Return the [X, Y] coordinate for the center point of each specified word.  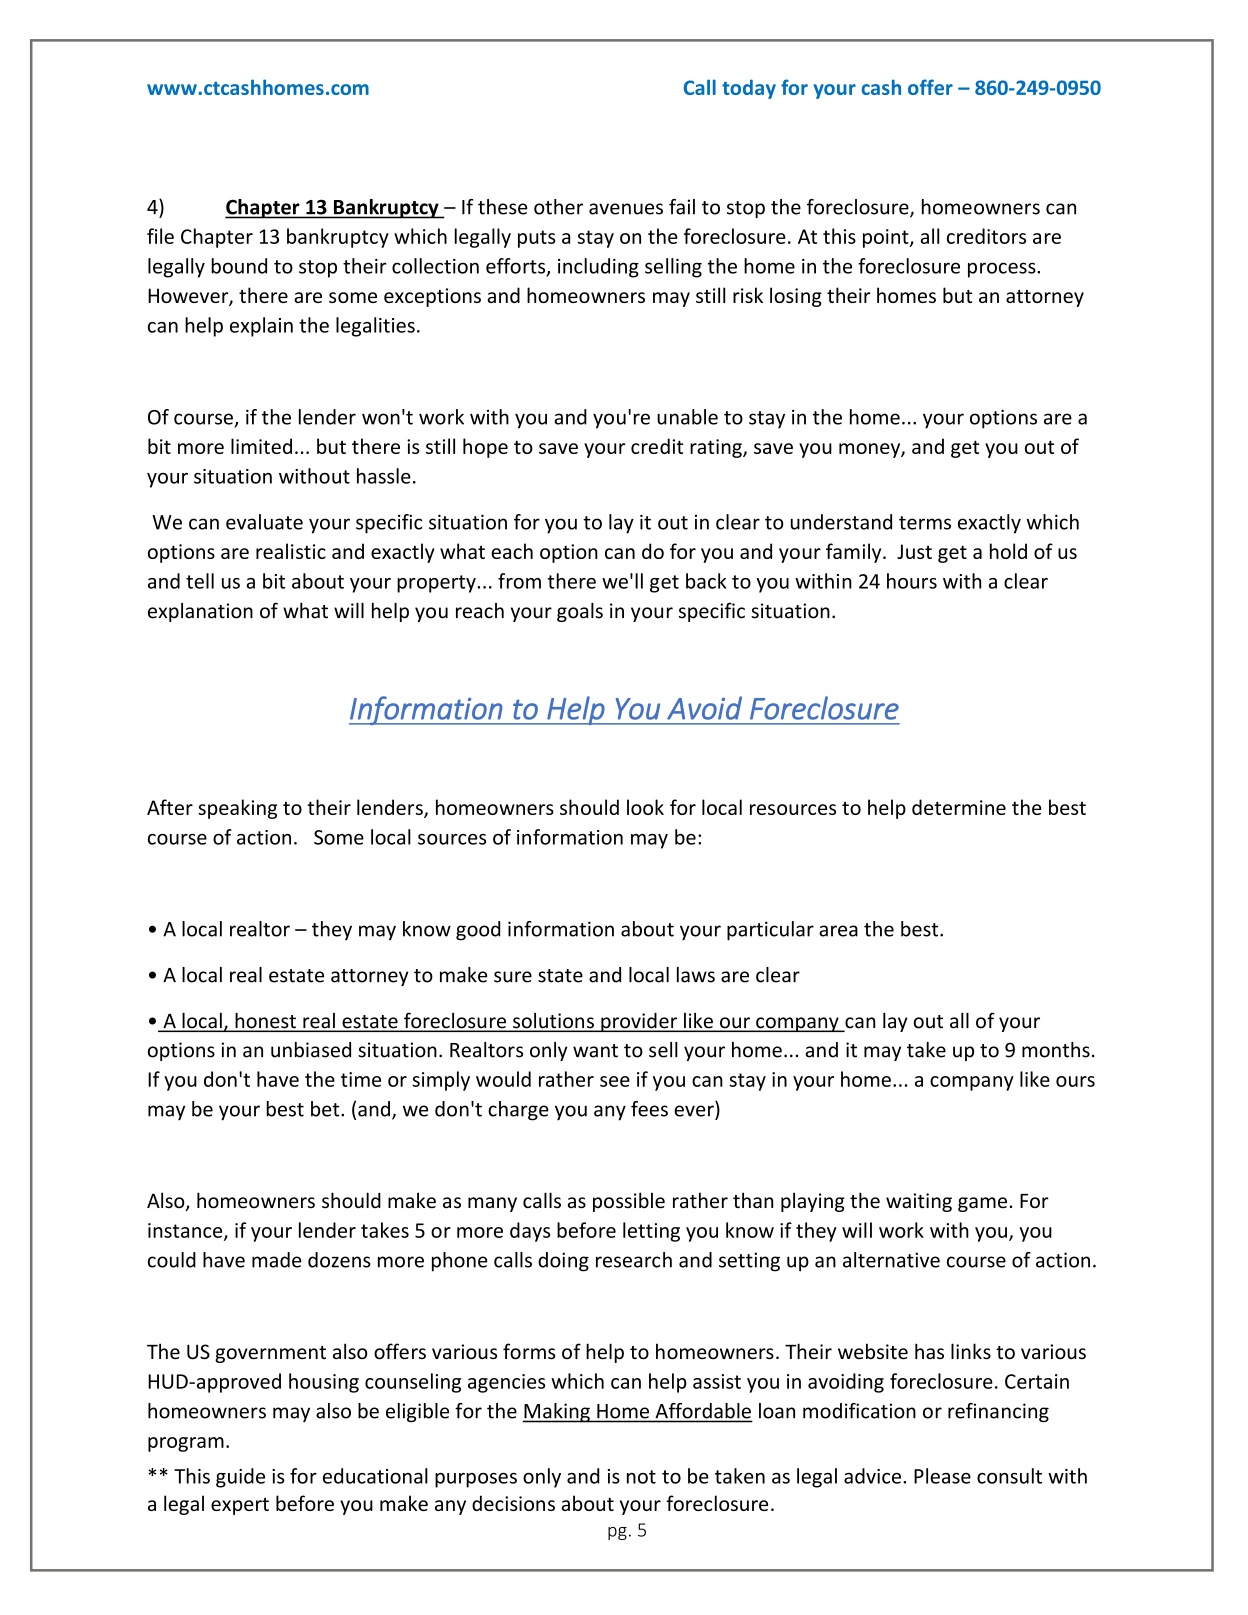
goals [580, 612]
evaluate [264, 522]
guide [240, 1478]
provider [639, 1022]
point [887, 238]
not [641, 1477]
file [160, 236]
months [1056, 1050]
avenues [626, 209]
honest [265, 1022]
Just [914, 551]
